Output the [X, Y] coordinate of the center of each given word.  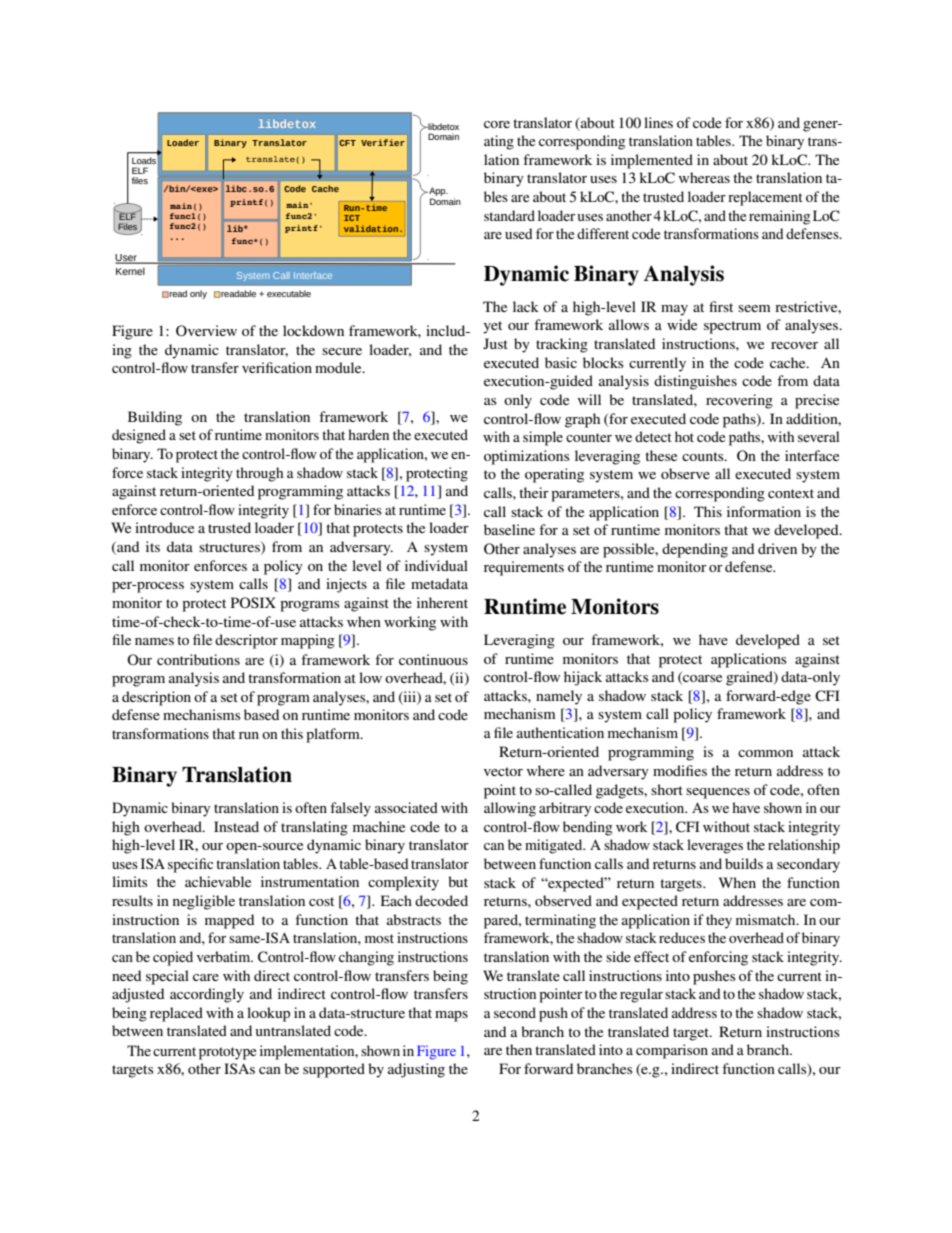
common [765, 753]
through [259, 474]
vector [503, 771]
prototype [227, 1053]
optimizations [527, 457]
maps [451, 1016]
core [497, 124]
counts [704, 456]
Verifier [383, 142]
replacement [765, 198]
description [156, 698]
